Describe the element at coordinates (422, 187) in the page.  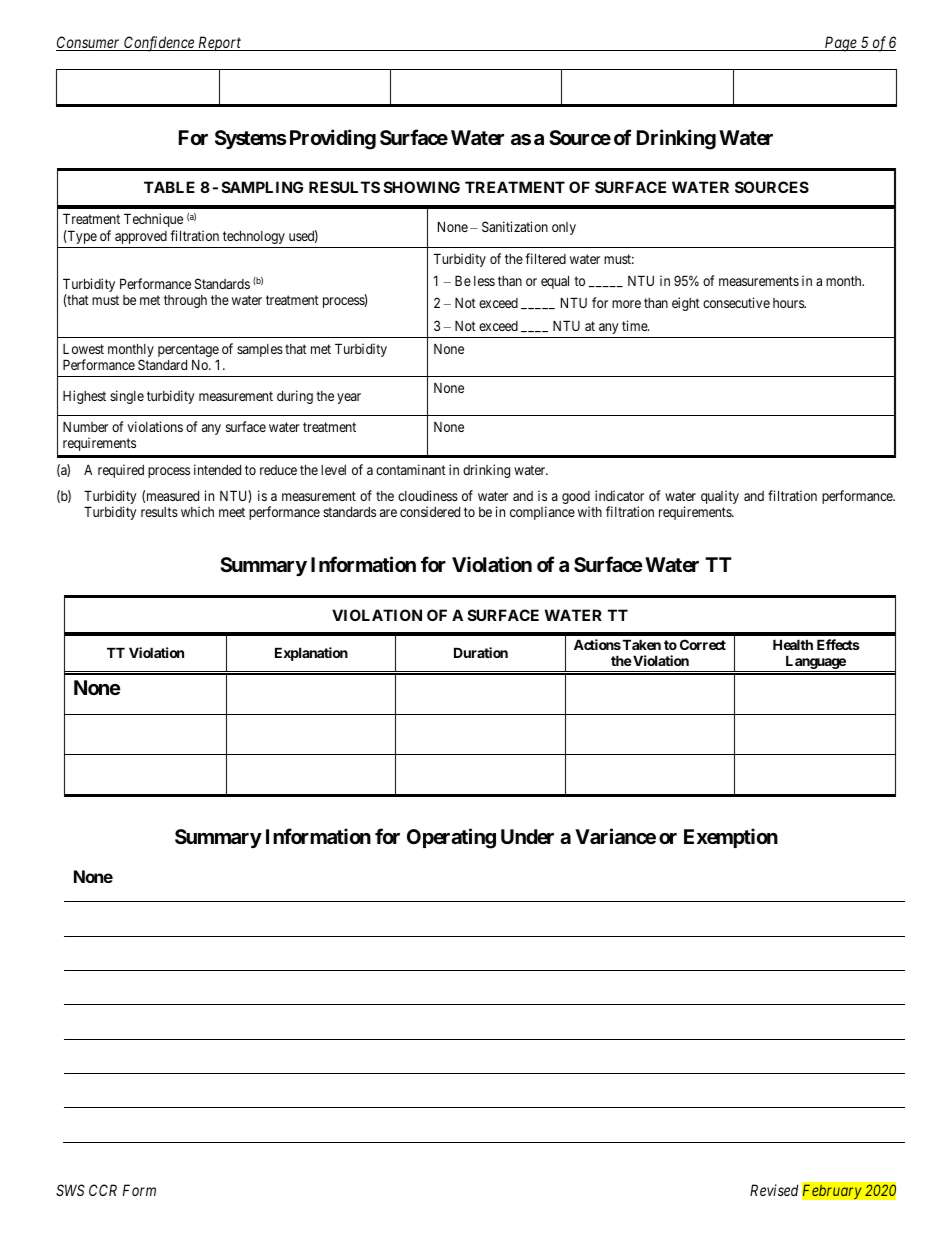
I see `SHOWING` at that location.
